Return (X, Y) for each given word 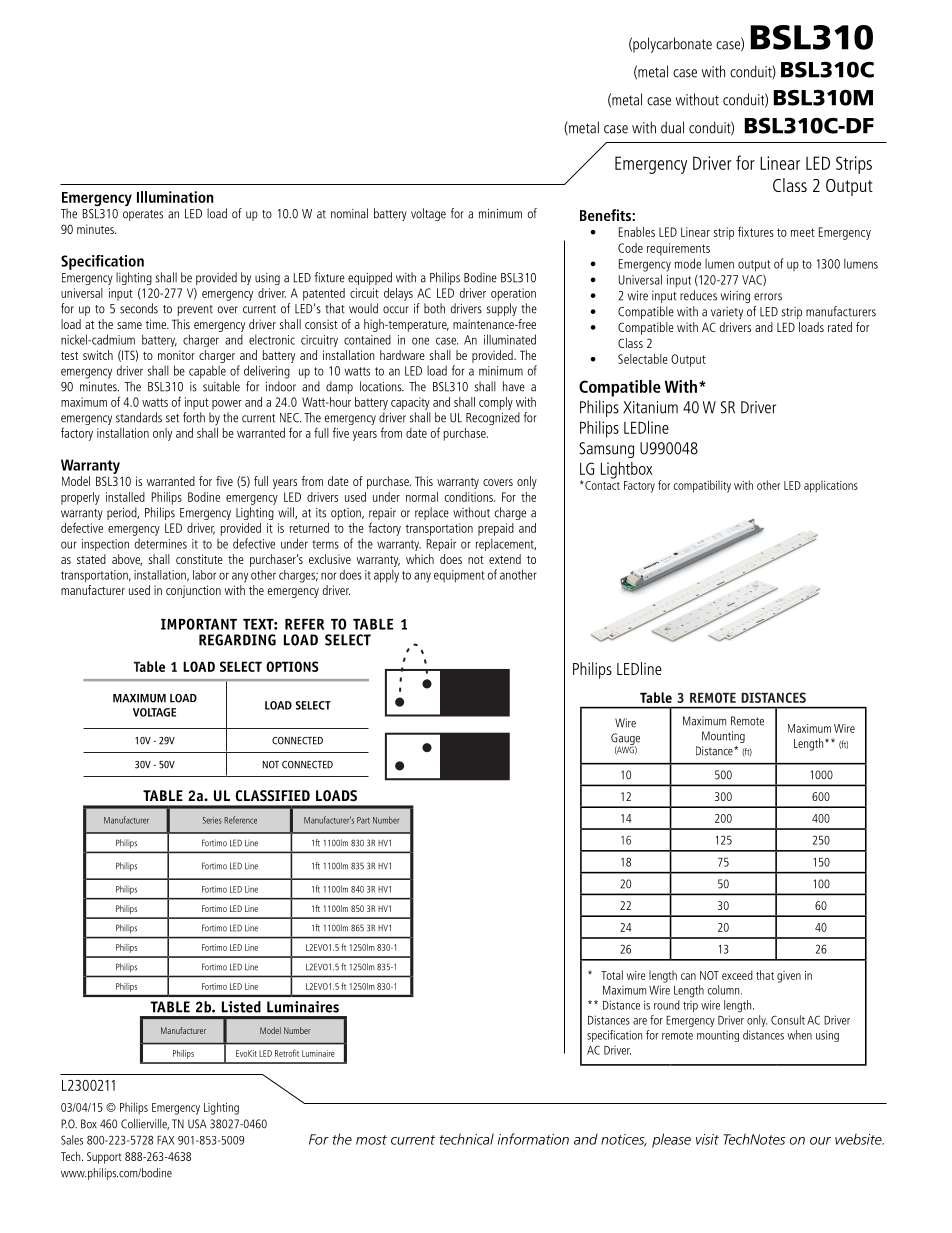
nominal (349, 213)
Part (363, 820)
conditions (470, 497)
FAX (166, 1140)
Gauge (625, 740)
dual (672, 127)
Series (212, 820)
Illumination (175, 197)
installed (125, 497)
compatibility (702, 486)
